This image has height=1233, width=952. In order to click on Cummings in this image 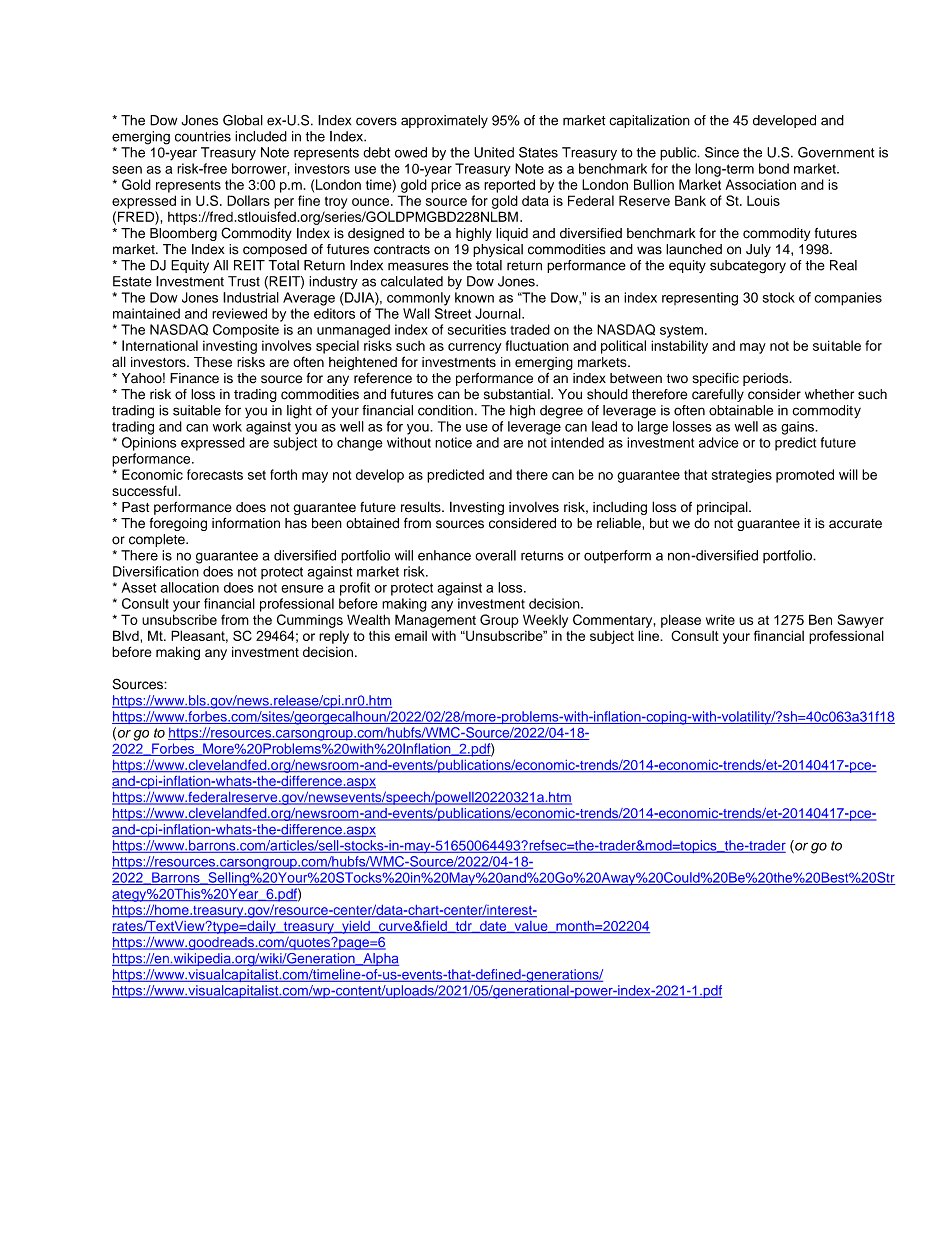, I will do `click(310, 621)`.
